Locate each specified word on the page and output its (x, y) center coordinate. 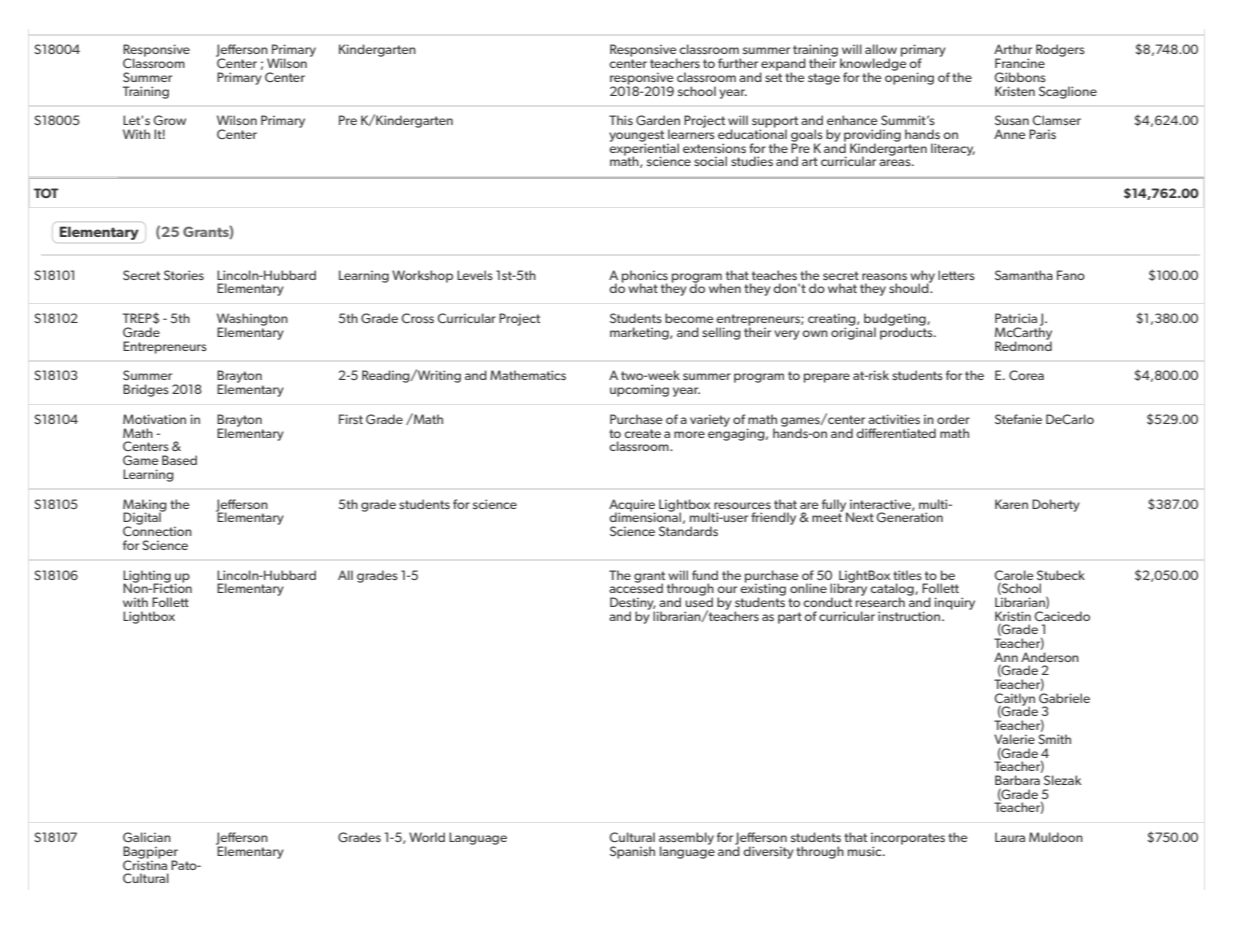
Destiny (632, 604)
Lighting (147, 577)
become (689, 318)
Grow (169, 120)
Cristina (145, 864)
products (907, 332)
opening (909, 77)
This (621, 120)
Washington (252, 320)
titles (907, 575)
